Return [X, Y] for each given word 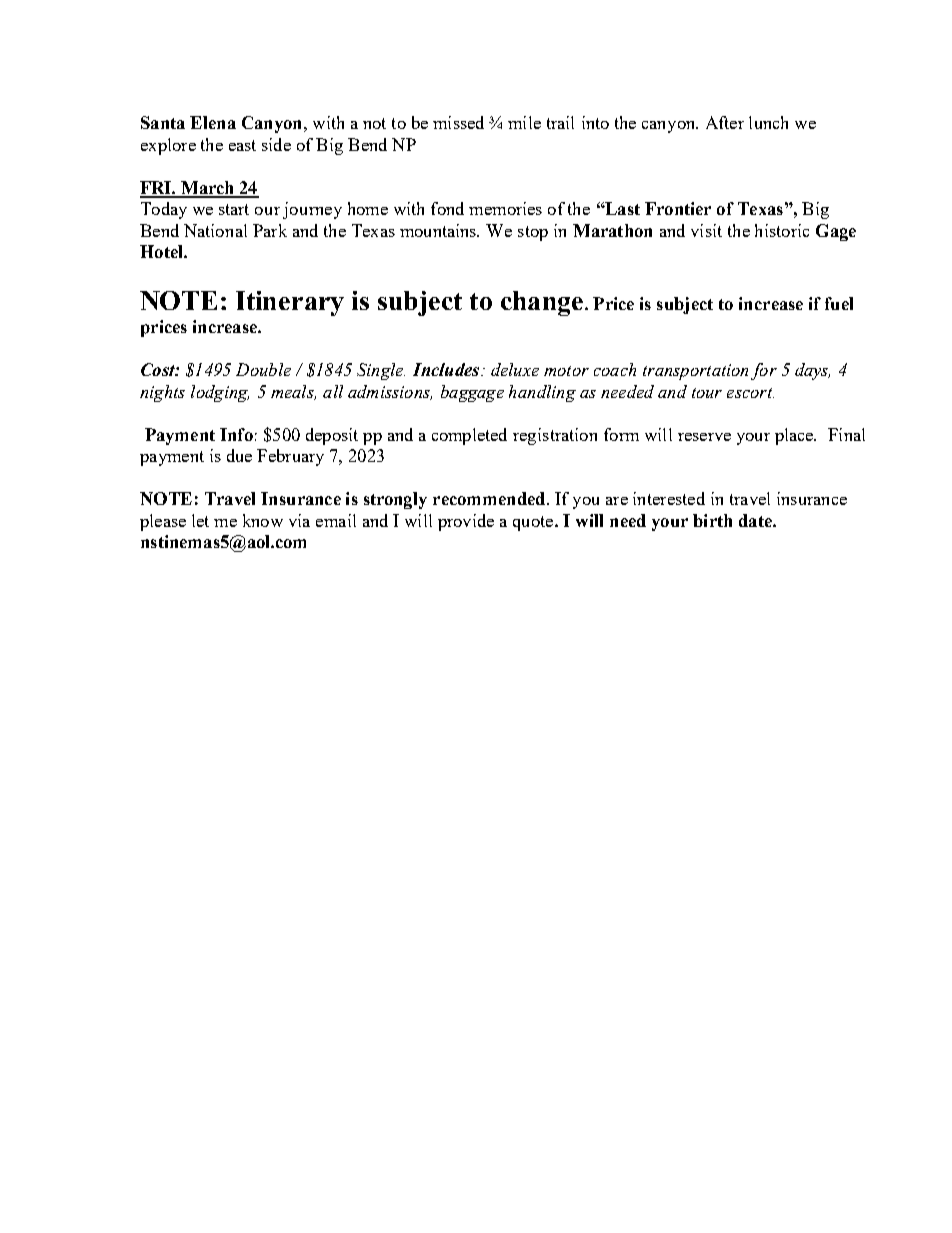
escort [750, 393]
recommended [490, 498]
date [756, 520]
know [263, 520]
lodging [220, 393]
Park [270, 230]
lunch [768, 122]
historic [782, 230]
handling [542, 393]
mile [524, 122]
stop [533, 233]
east [242, 145]
